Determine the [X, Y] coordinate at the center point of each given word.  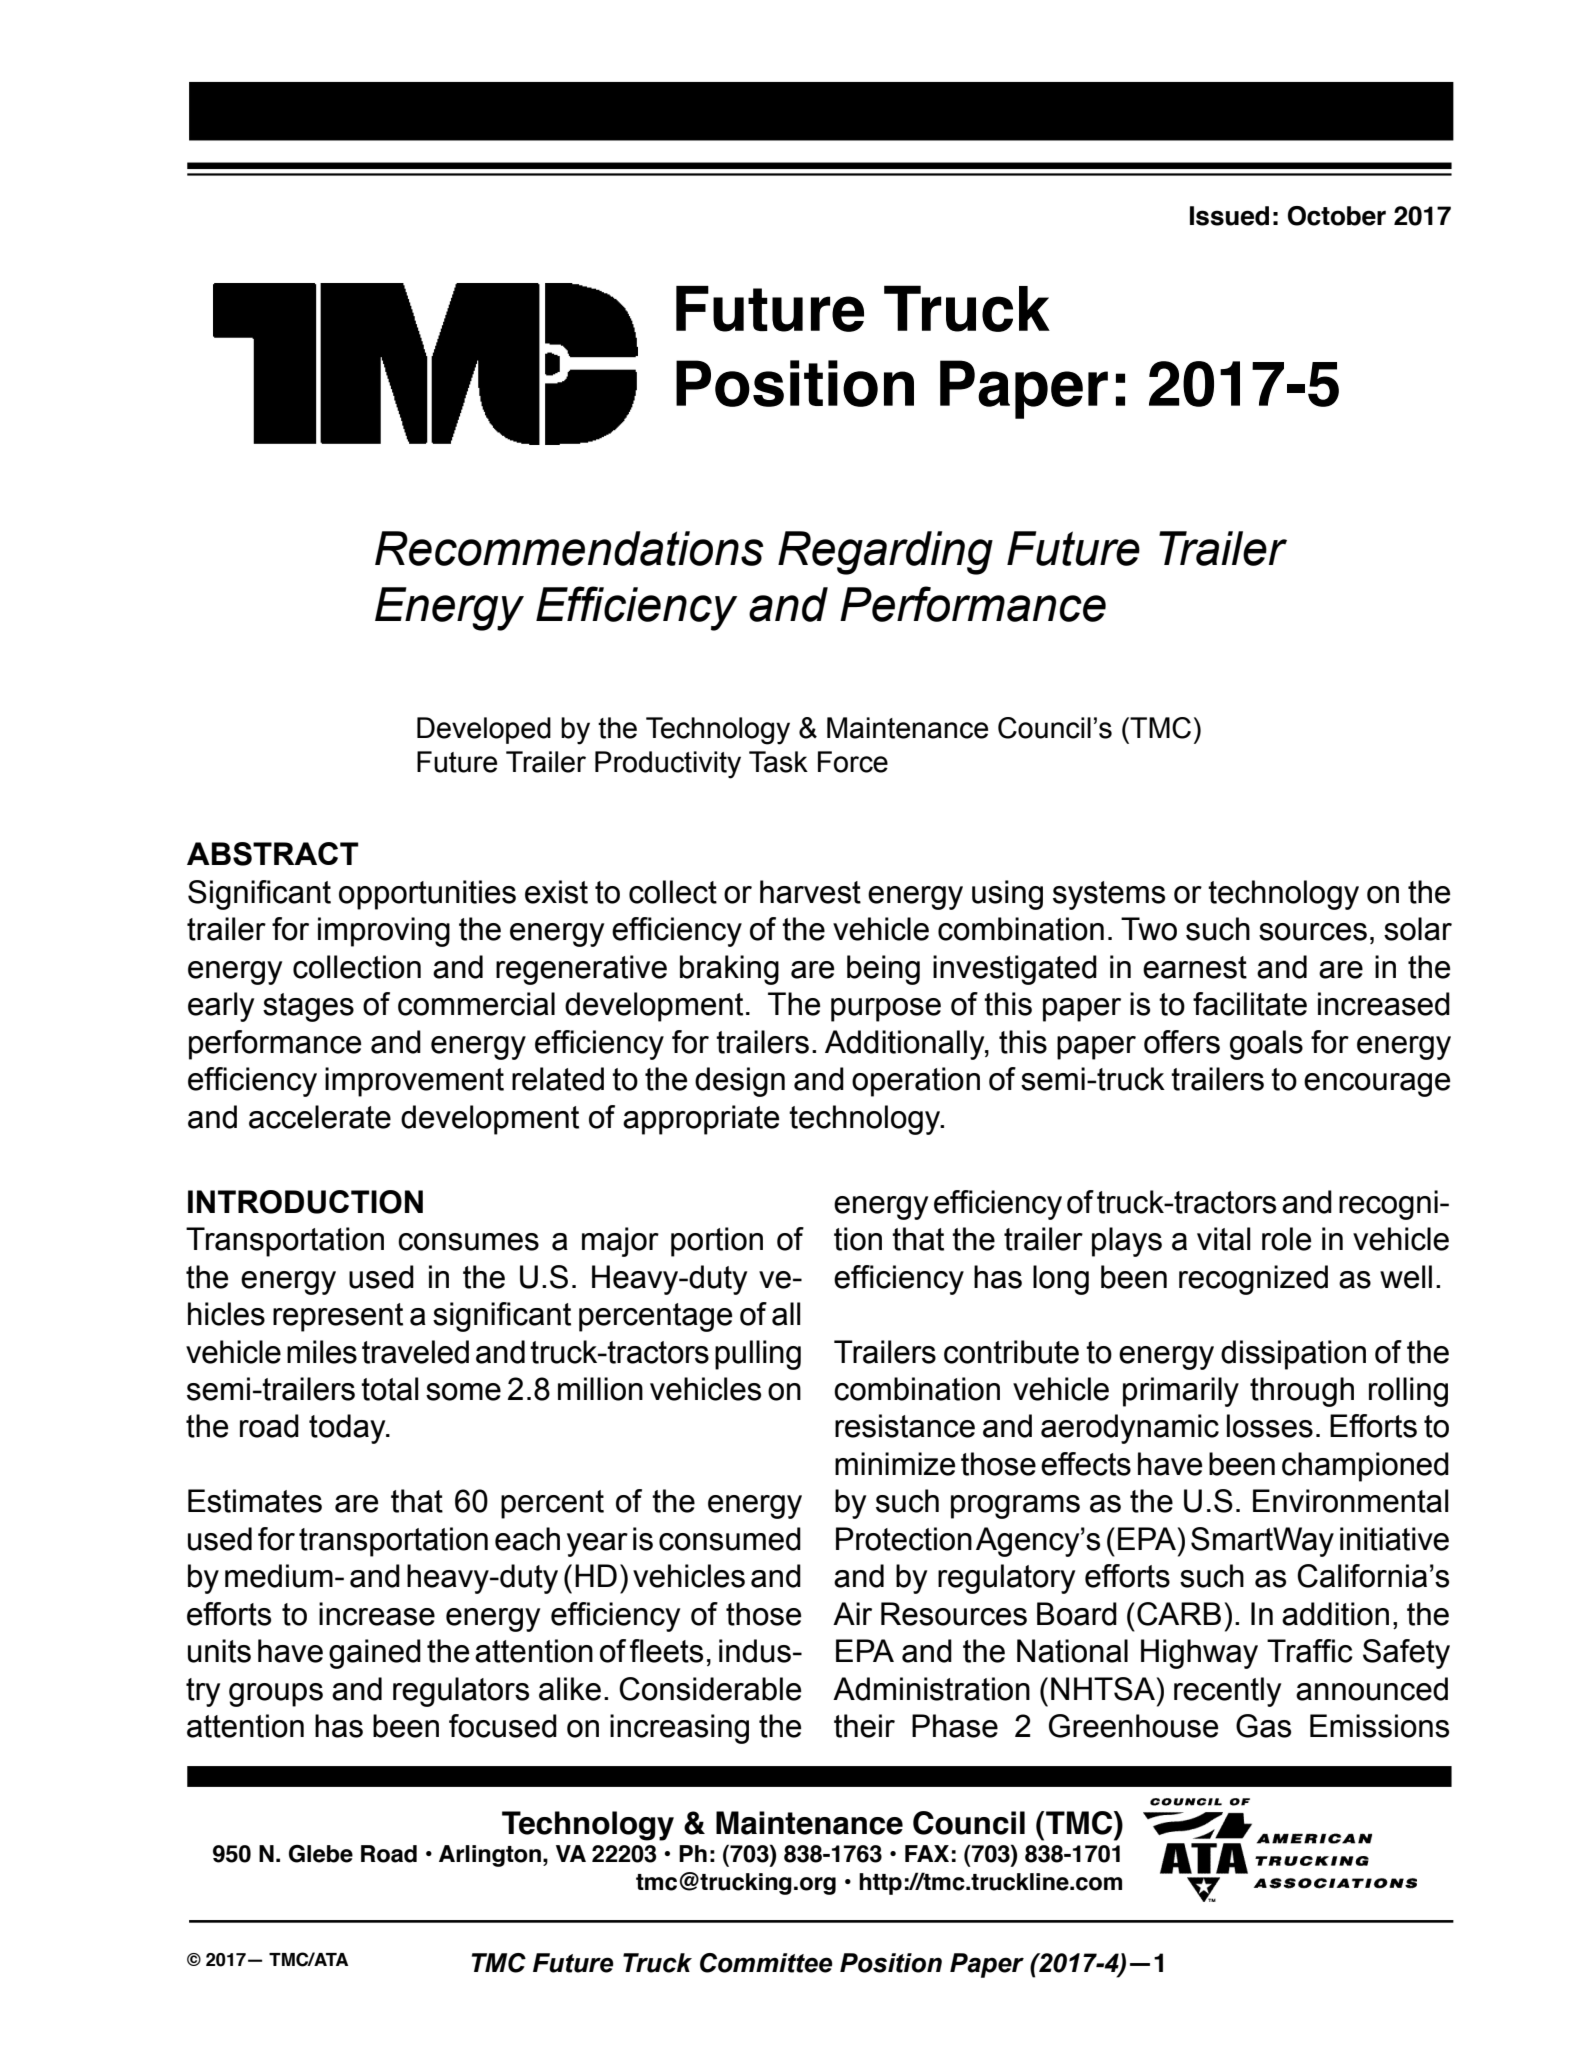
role [1286, 1239]
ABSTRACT [273, 854]
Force [853, 762]
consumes [468, 1242]
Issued [1229, 216]
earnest [1195, 967]
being [883, 970]
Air [852, 1613]
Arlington [491, 1856]
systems [1109, 895]
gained [375, 1654]
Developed [484, 730]
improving [384, 932]
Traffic [1310, 1651]
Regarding [885, 553]
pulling [758, 1355]
